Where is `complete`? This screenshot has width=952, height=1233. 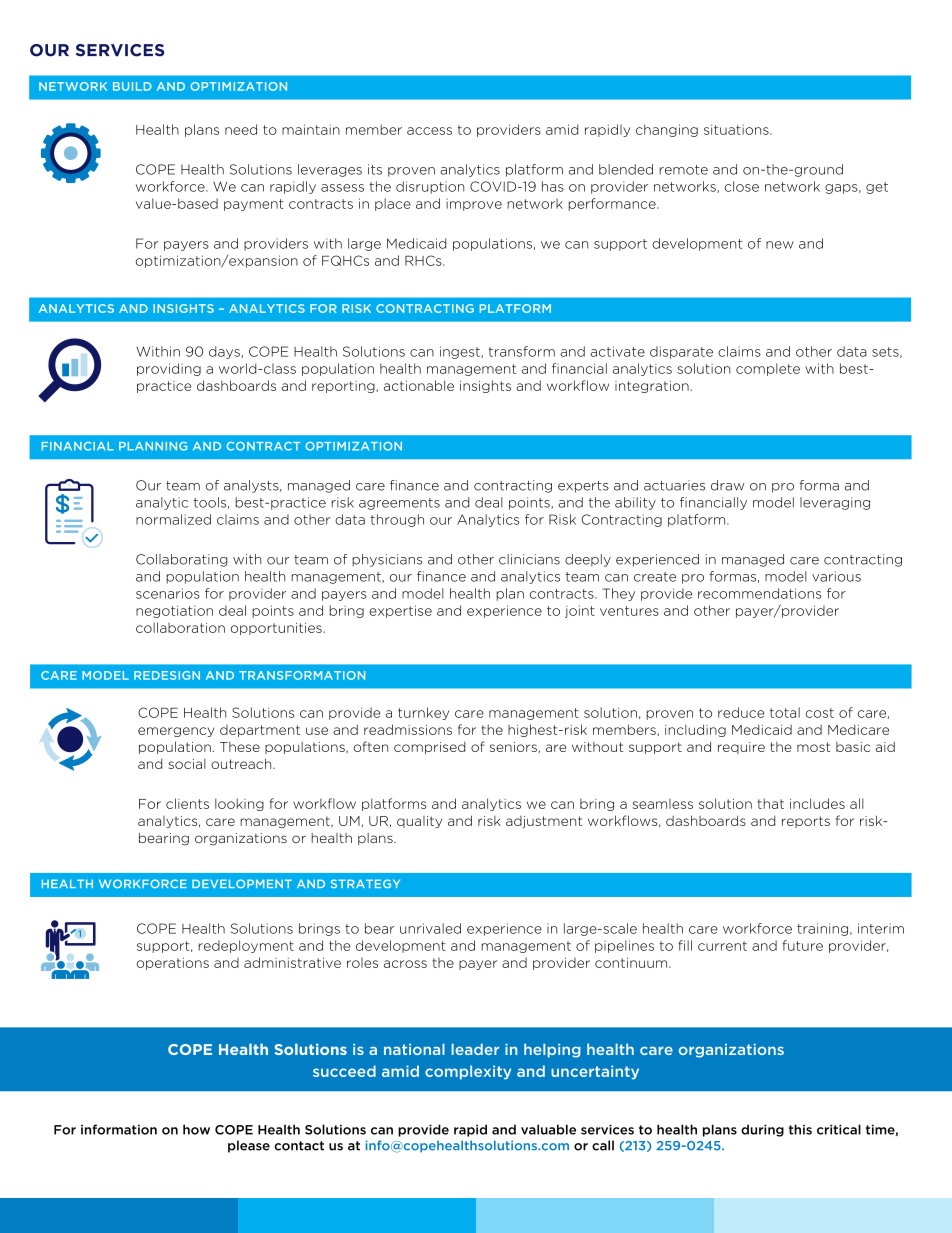 complete is located at coordinates (768, 369).
